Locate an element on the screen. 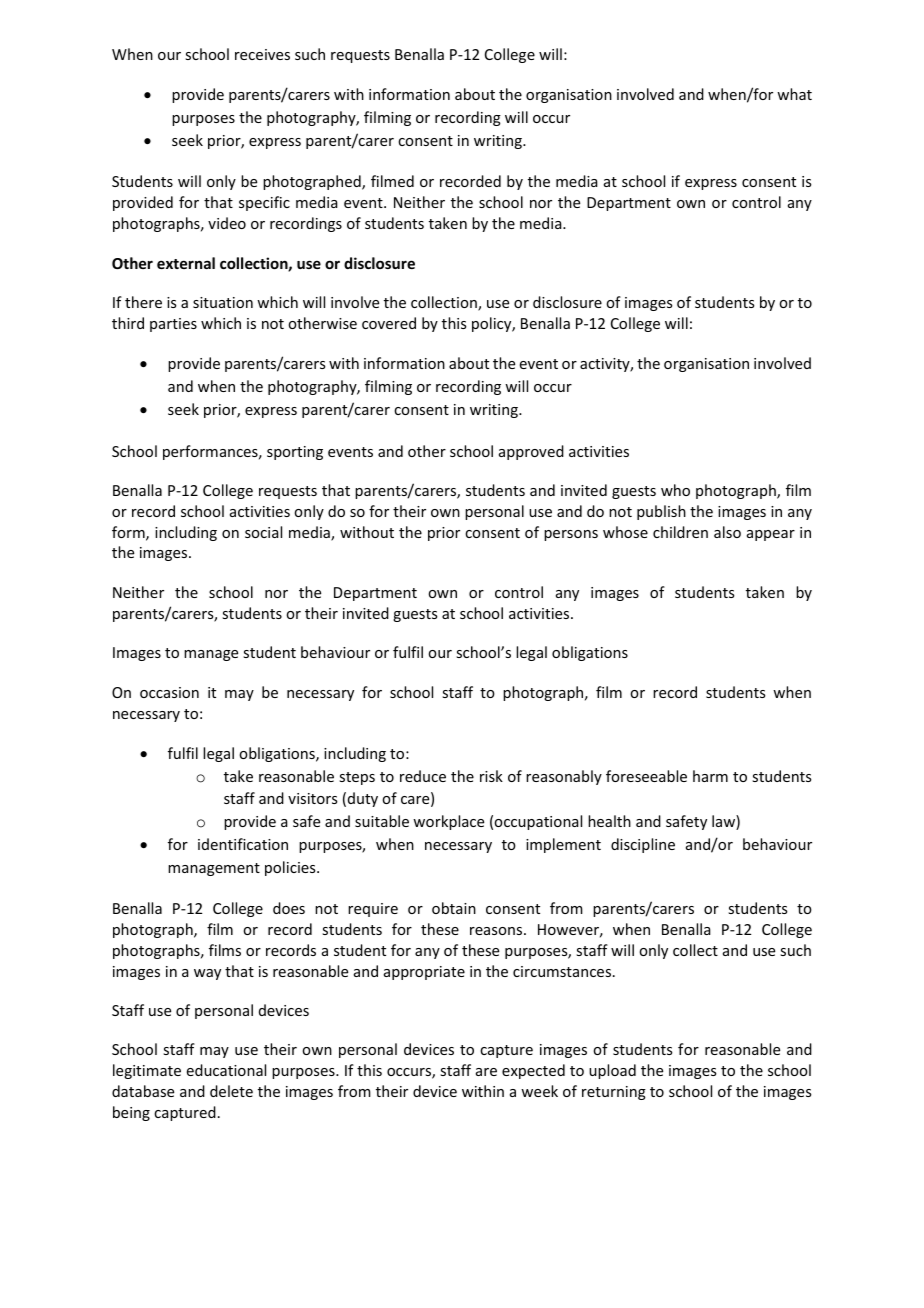 The width and height of the screenshot is (924, 1308). also is located at coordinates (727, 532).
